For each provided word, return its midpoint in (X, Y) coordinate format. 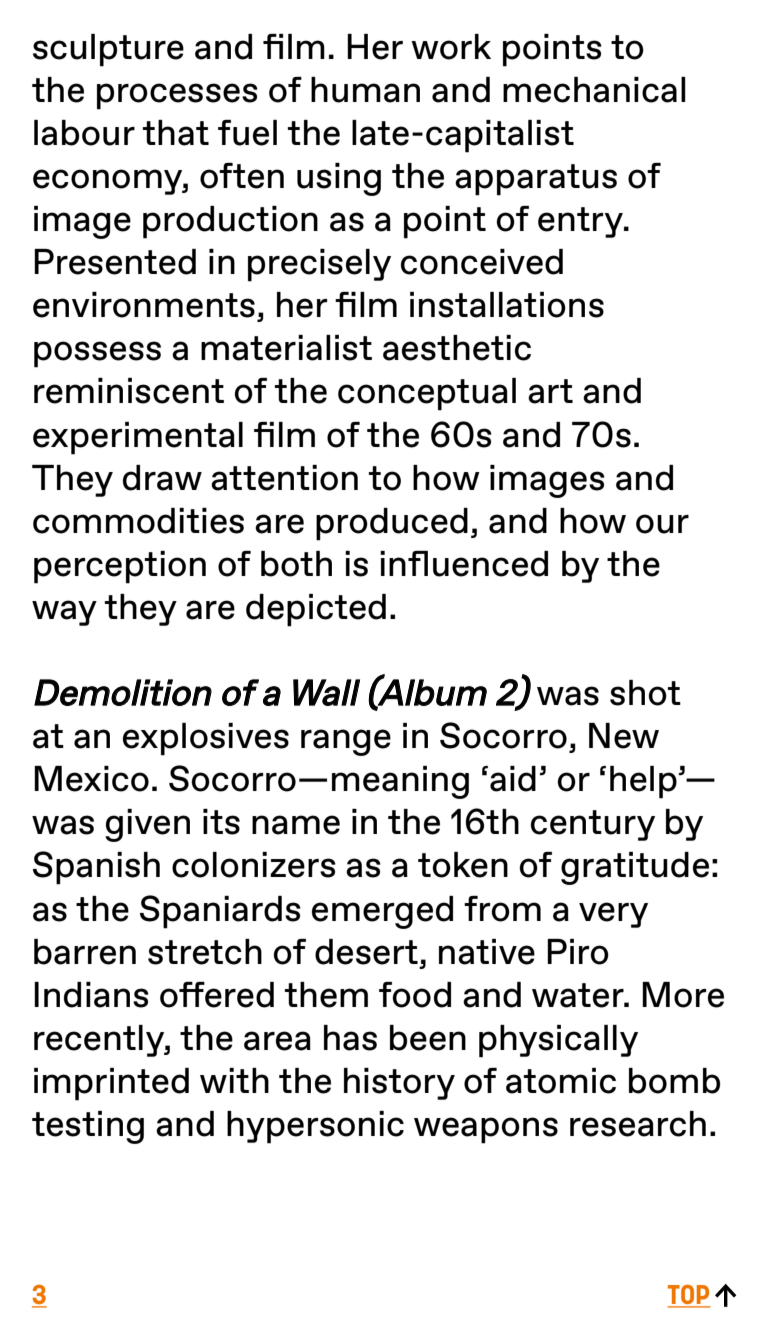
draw (162, 478)
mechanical (594, 90)
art (550, 391)
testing (88, 1127)
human (365, 90)
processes (177, 96)
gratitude (635, 868)
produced (392, 524)
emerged (382, 912)
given (147, 825)
